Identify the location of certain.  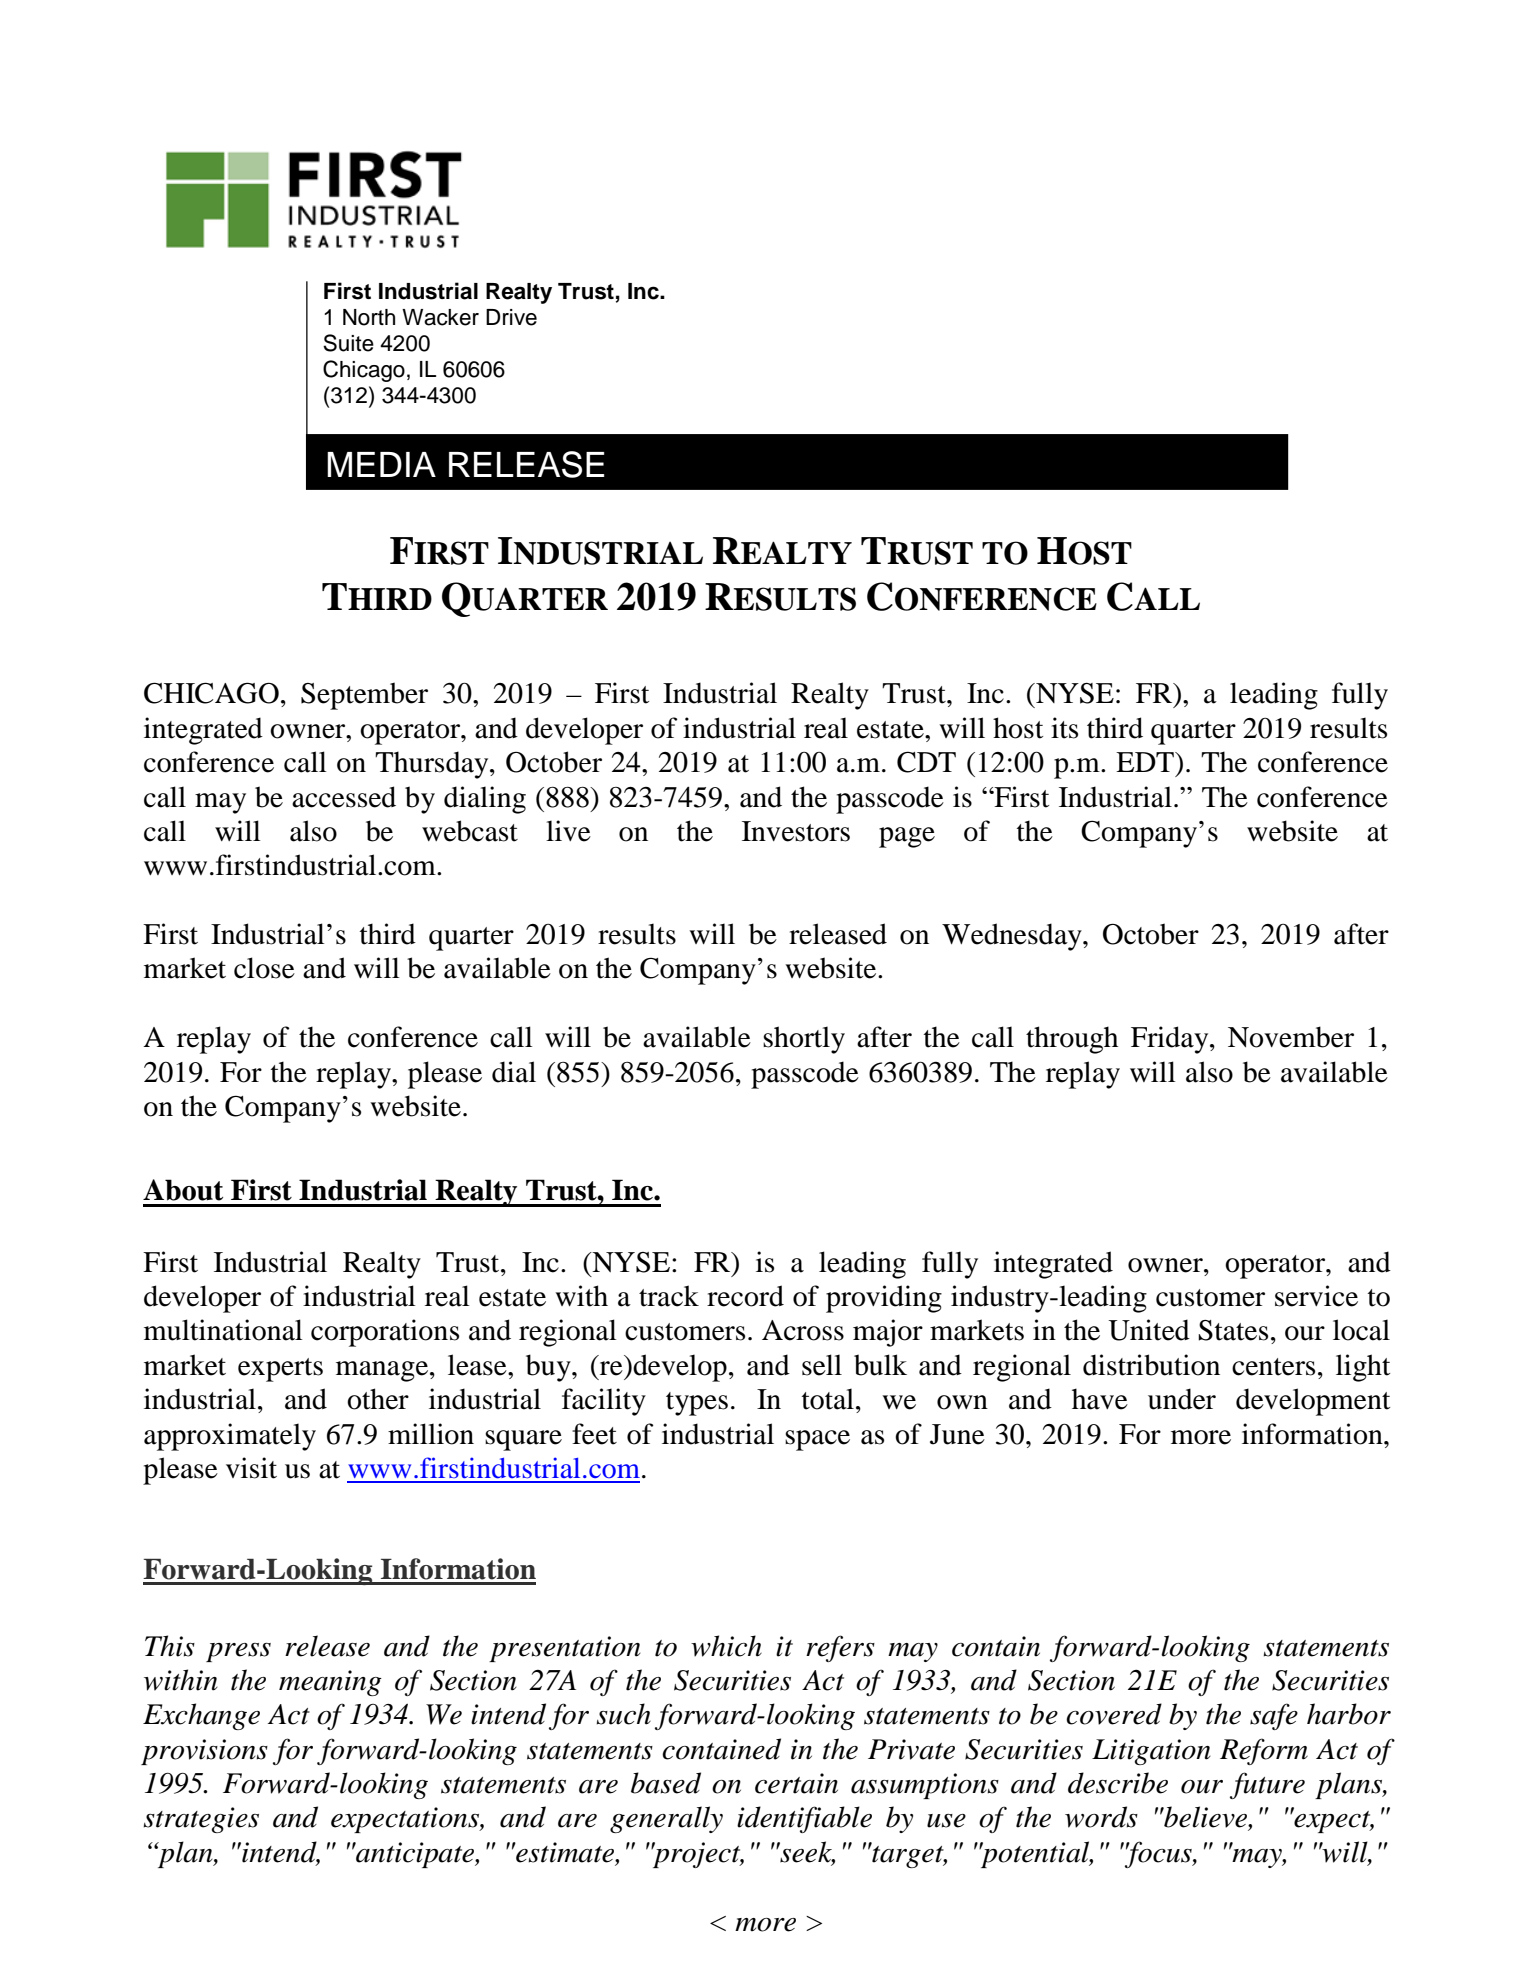
(796, 1783).
